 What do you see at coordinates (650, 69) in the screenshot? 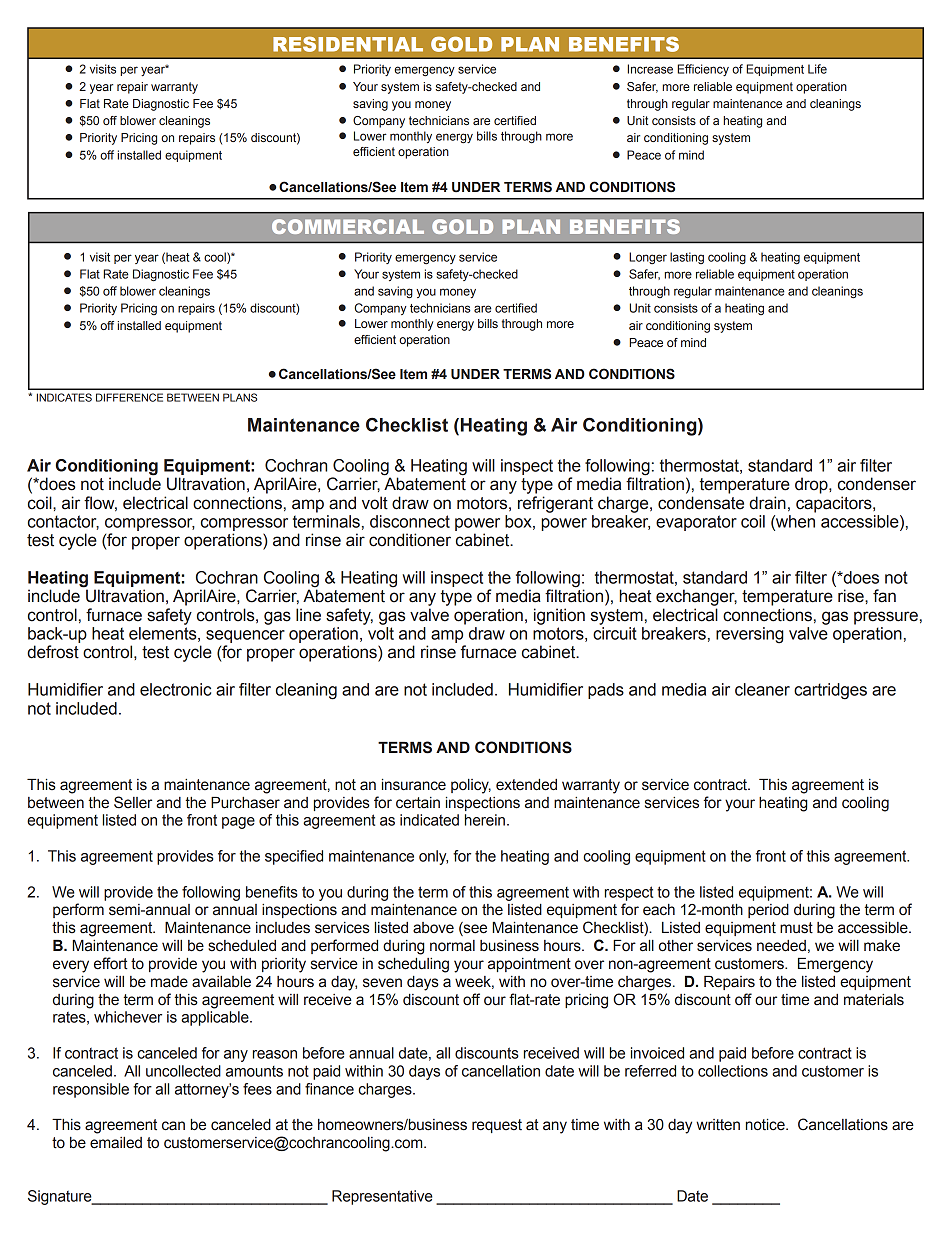
I see `Increase` at bounding box center [650, 69].
